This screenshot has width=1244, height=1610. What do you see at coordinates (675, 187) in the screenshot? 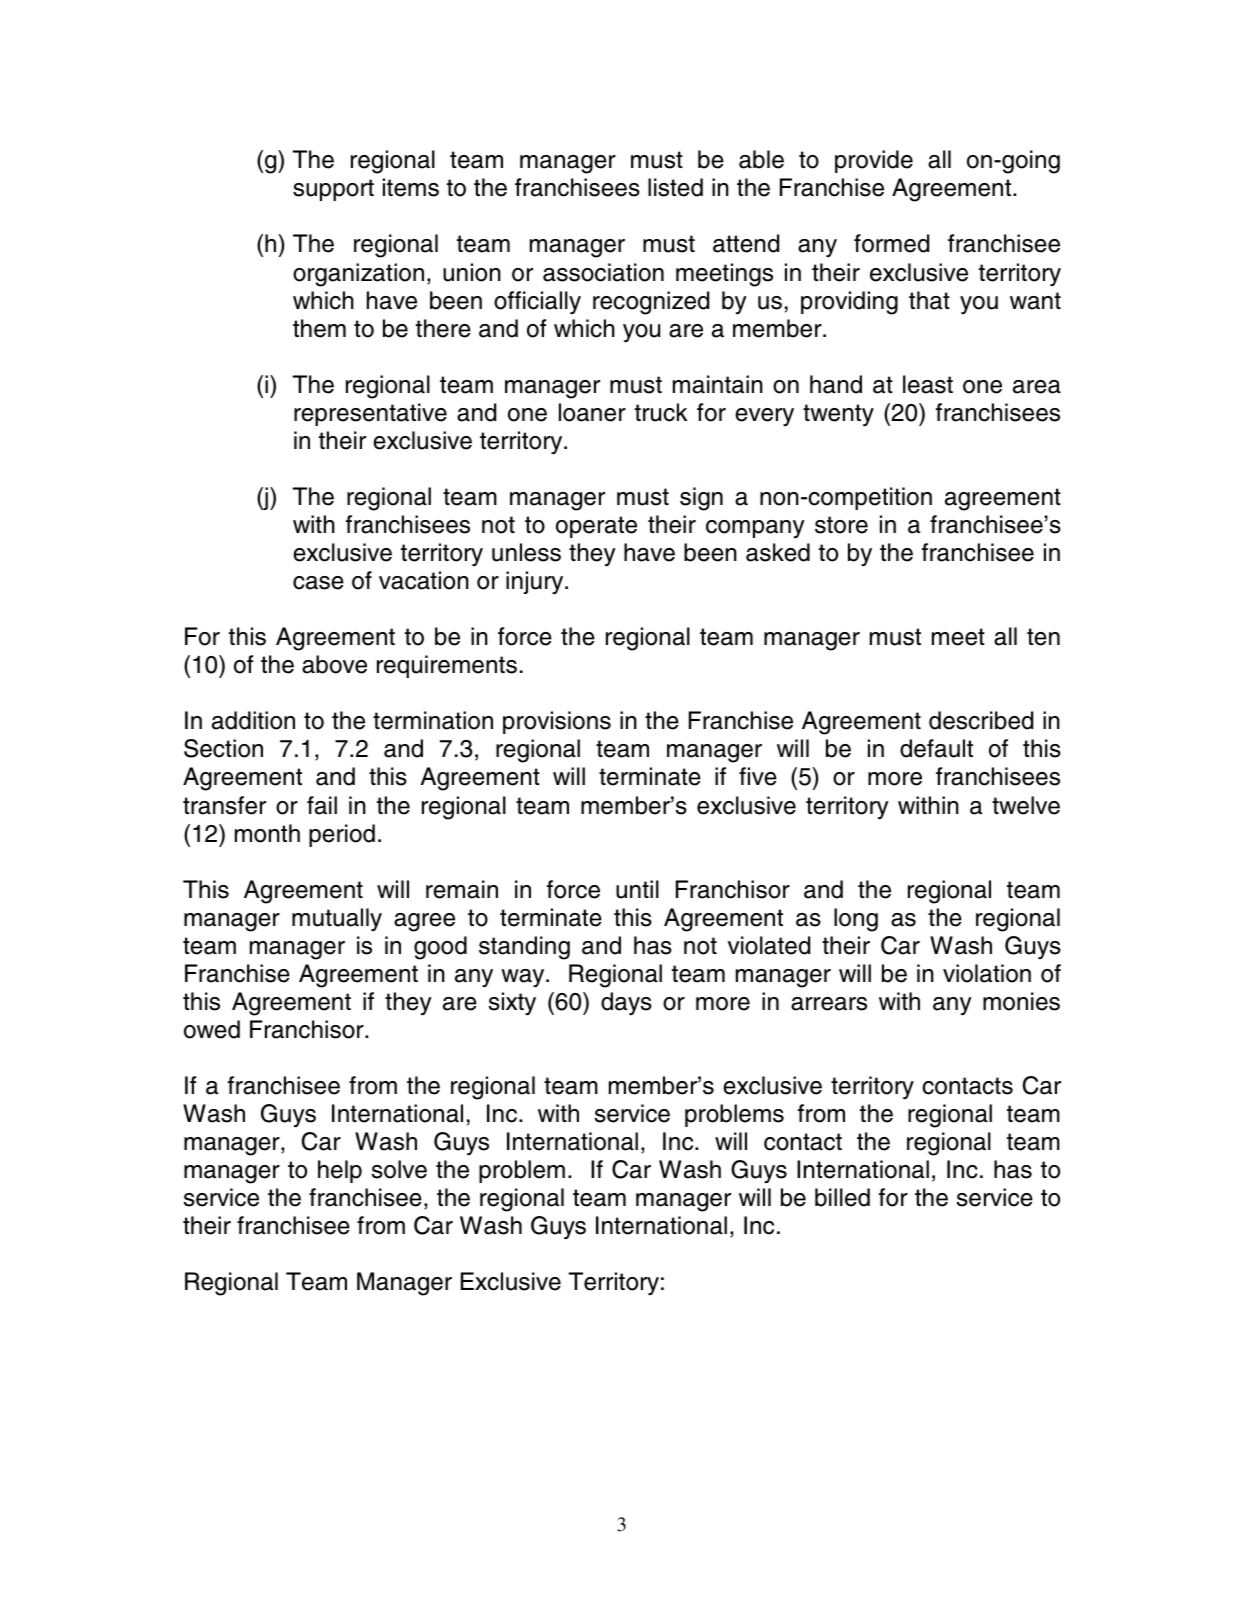
I see `listed` at bounding box center [675, 187].
